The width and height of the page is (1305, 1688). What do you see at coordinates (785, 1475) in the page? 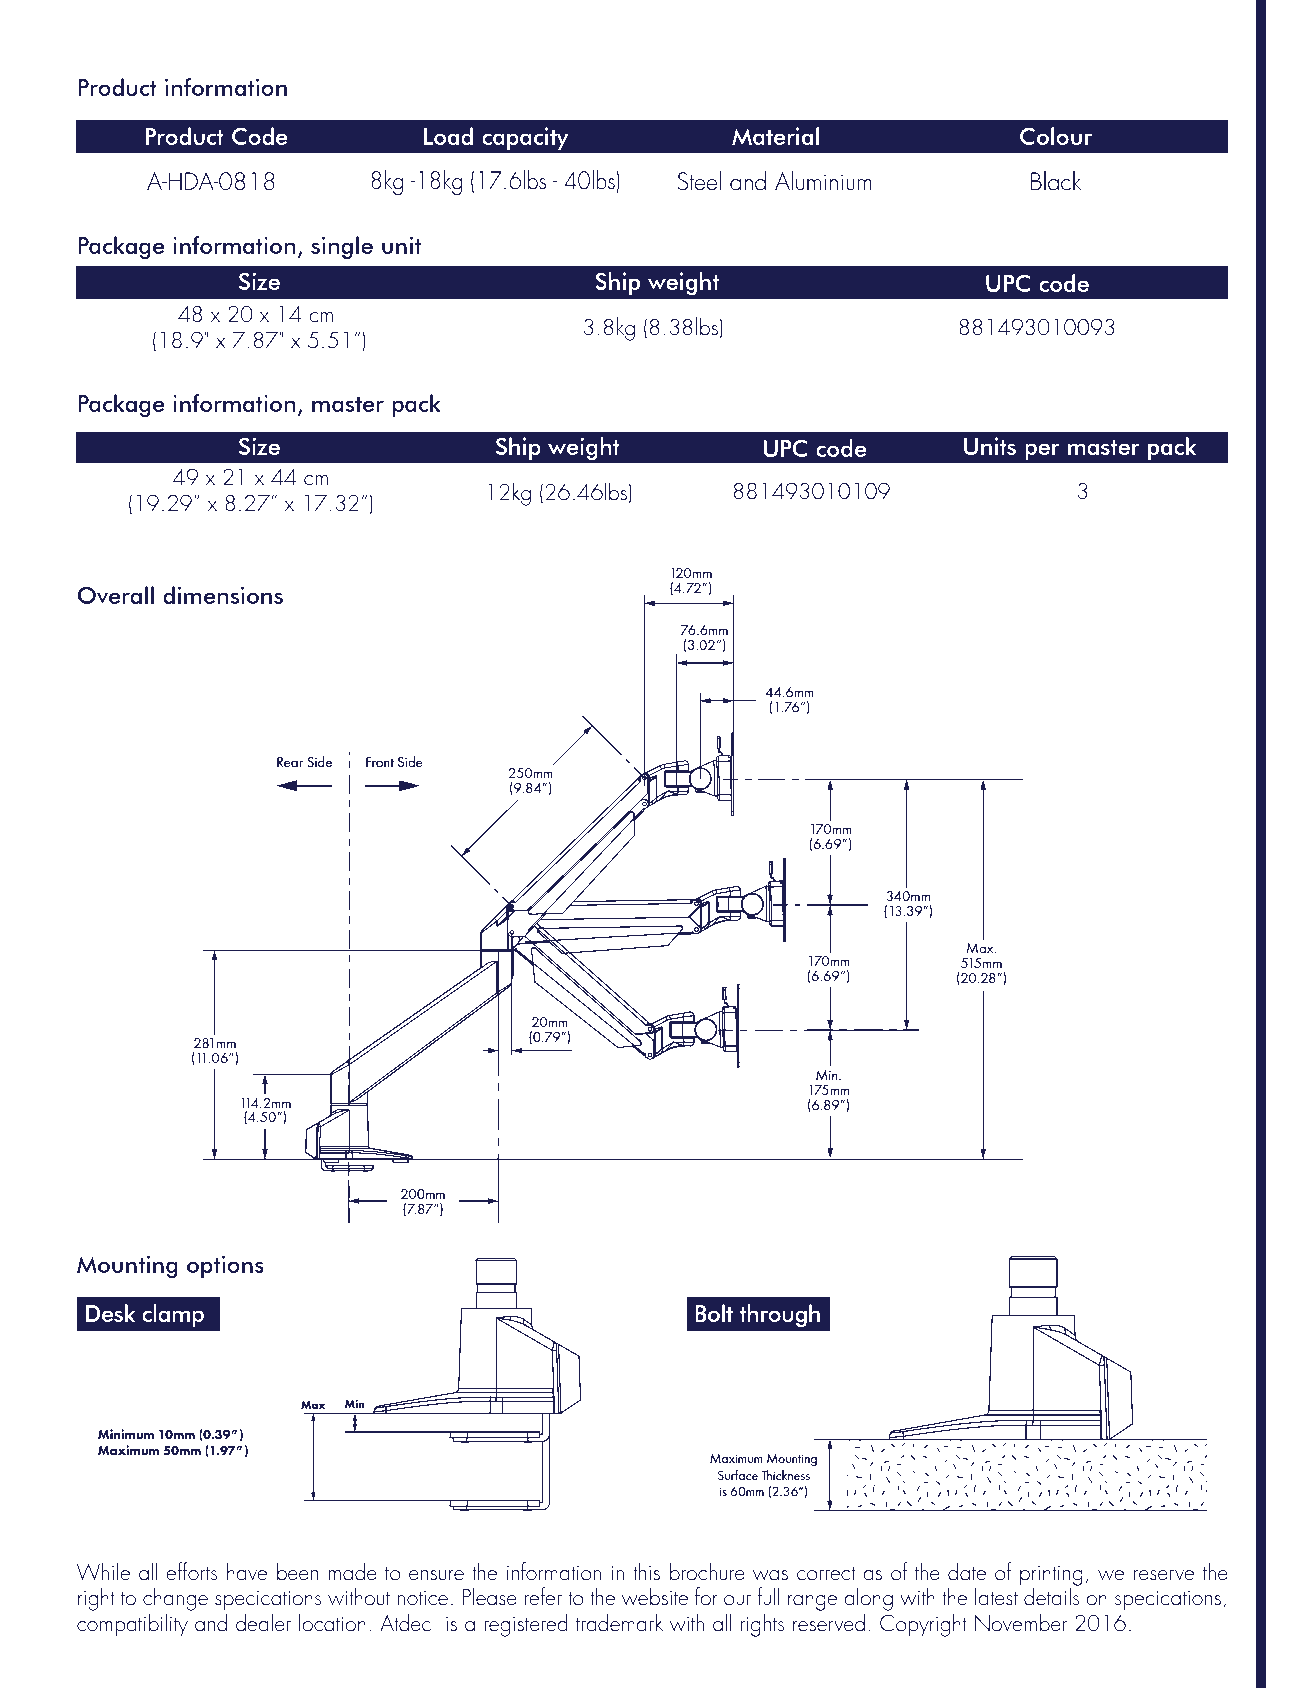
I see `Thickness` at bounding box center [785, 1475].
